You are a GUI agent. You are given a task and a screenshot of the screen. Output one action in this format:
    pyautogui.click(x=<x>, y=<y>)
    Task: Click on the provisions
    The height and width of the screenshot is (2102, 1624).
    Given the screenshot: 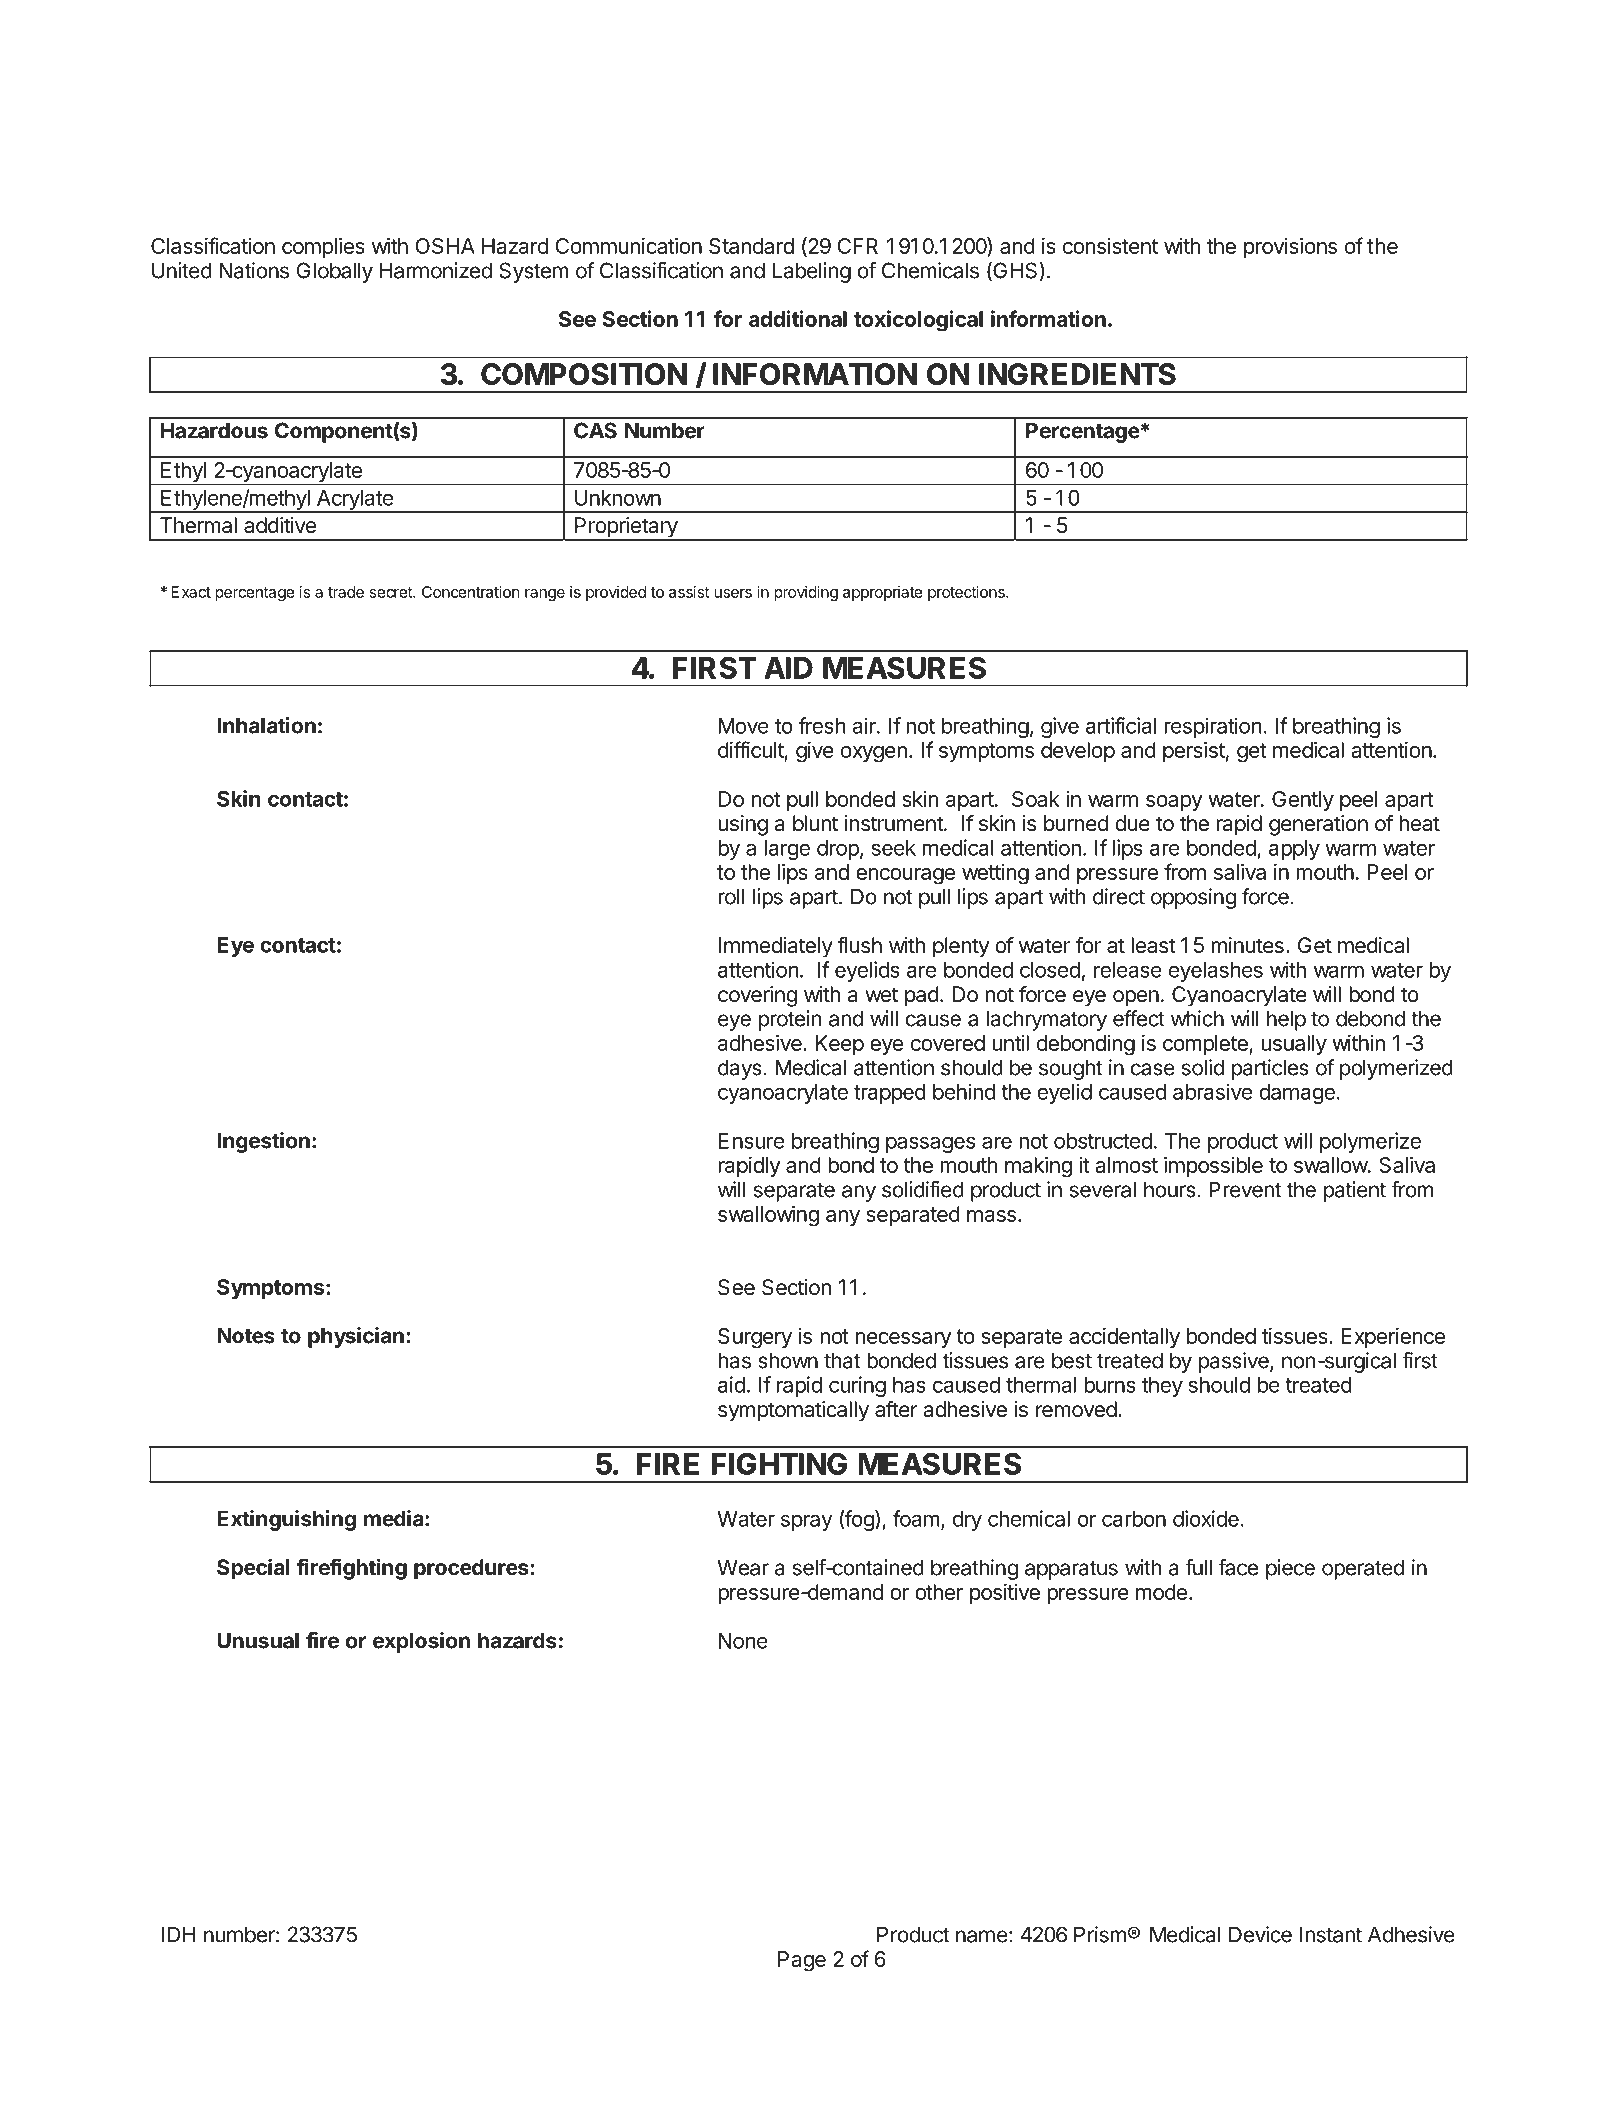 What is the action you would take?
    pyautogui.click(x=1290, y=248)
